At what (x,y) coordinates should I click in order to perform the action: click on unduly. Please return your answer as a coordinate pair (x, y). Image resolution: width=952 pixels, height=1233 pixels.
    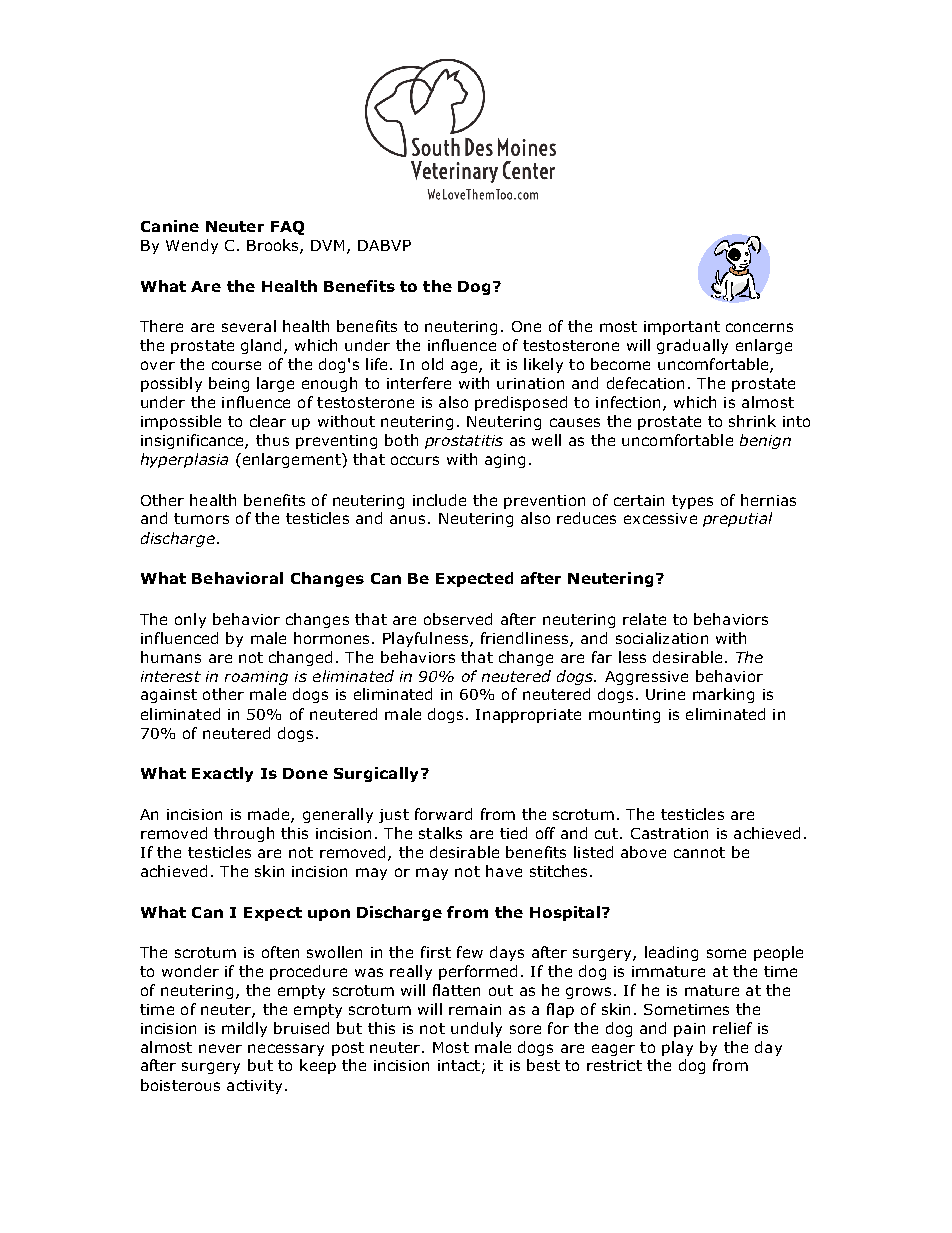
    Looking at the image, I should click on (476, 1029).
